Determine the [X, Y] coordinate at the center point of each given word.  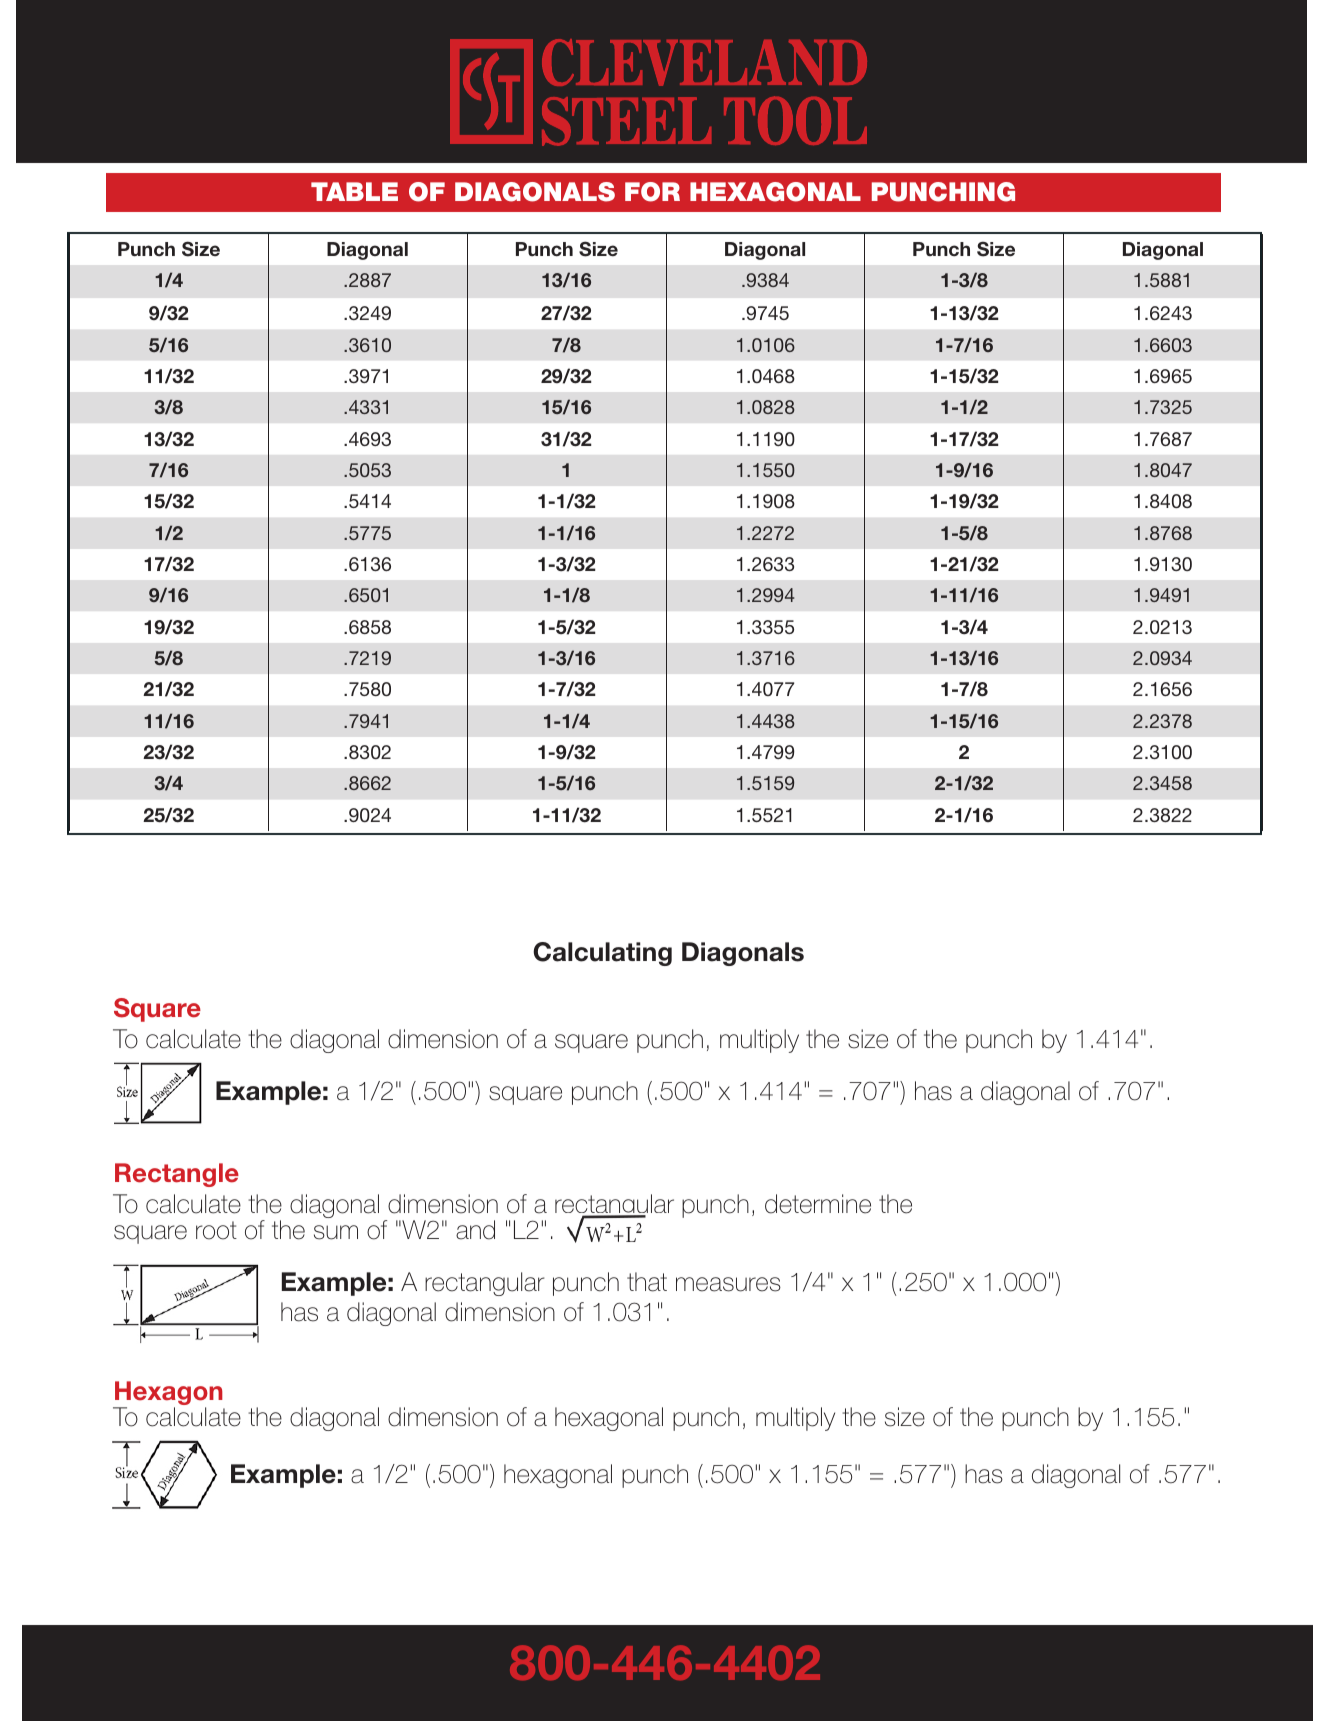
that [647, 1282]
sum [336, 1232]
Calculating [602, 954]
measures [728, 1284]
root [216, 1230]
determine [818, 1204]
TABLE [354, 191]
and [475, 1230]
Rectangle [177, 1175]
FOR [652, 192]
